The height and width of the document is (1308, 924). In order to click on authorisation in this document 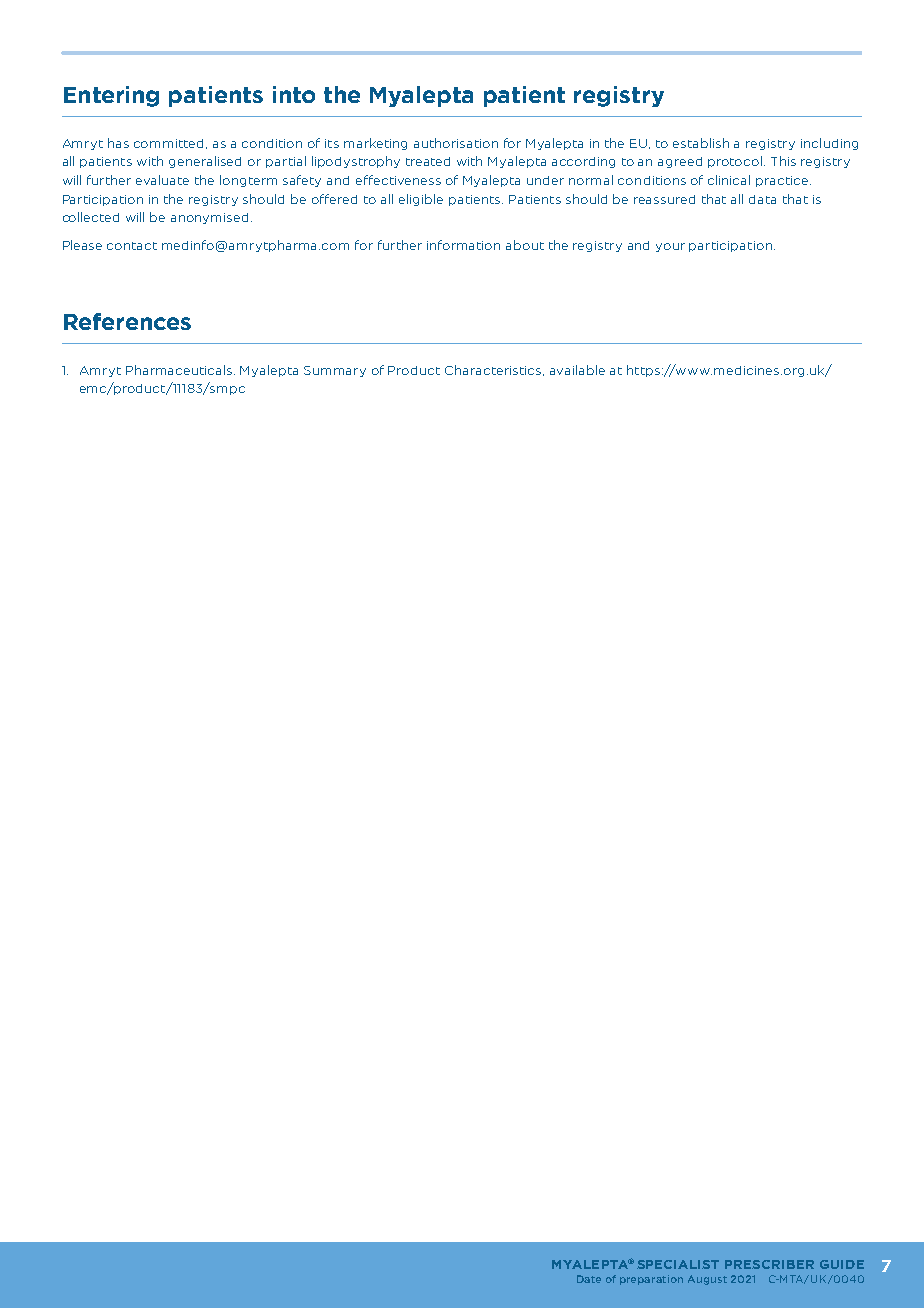, I will do `click(456, 143)`.
